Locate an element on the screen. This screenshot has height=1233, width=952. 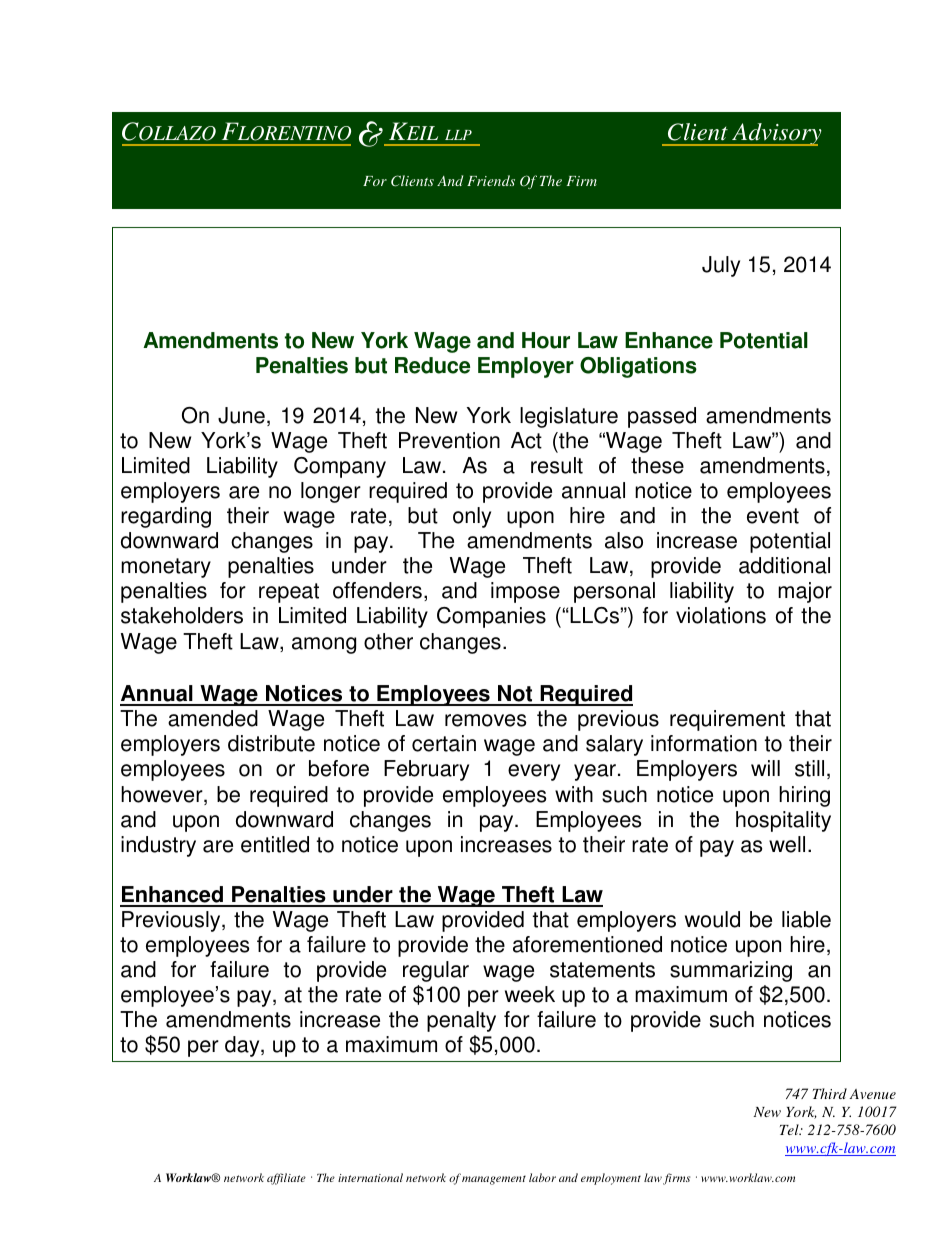
aforementioned is located at coordinates (587, 944).
